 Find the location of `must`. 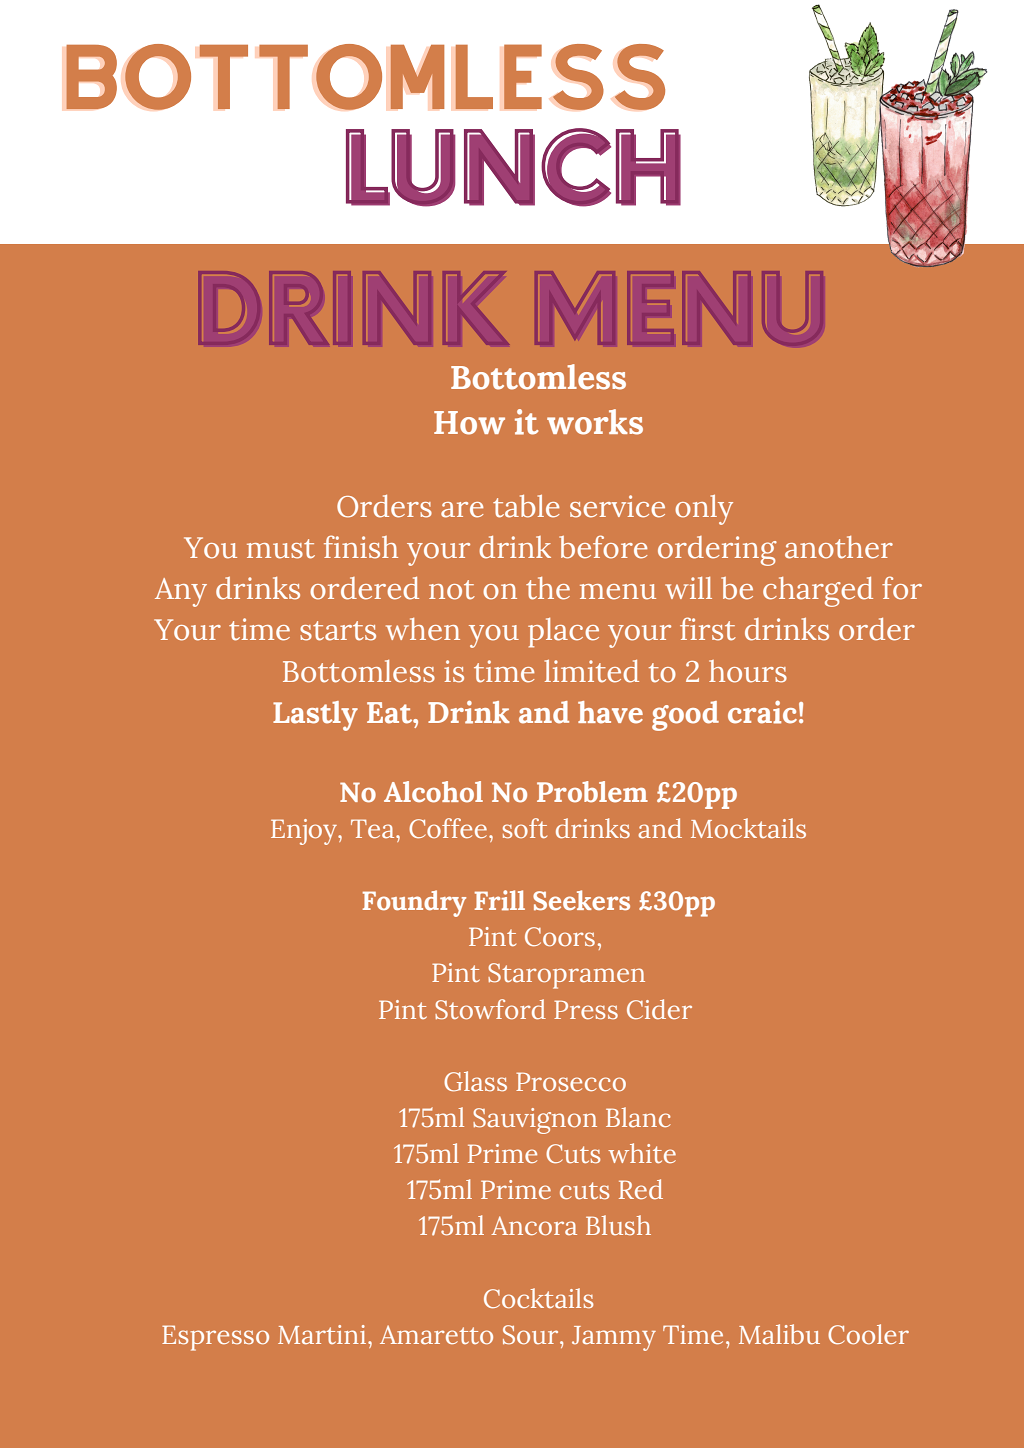

must is located at coordinates (281, 549).
